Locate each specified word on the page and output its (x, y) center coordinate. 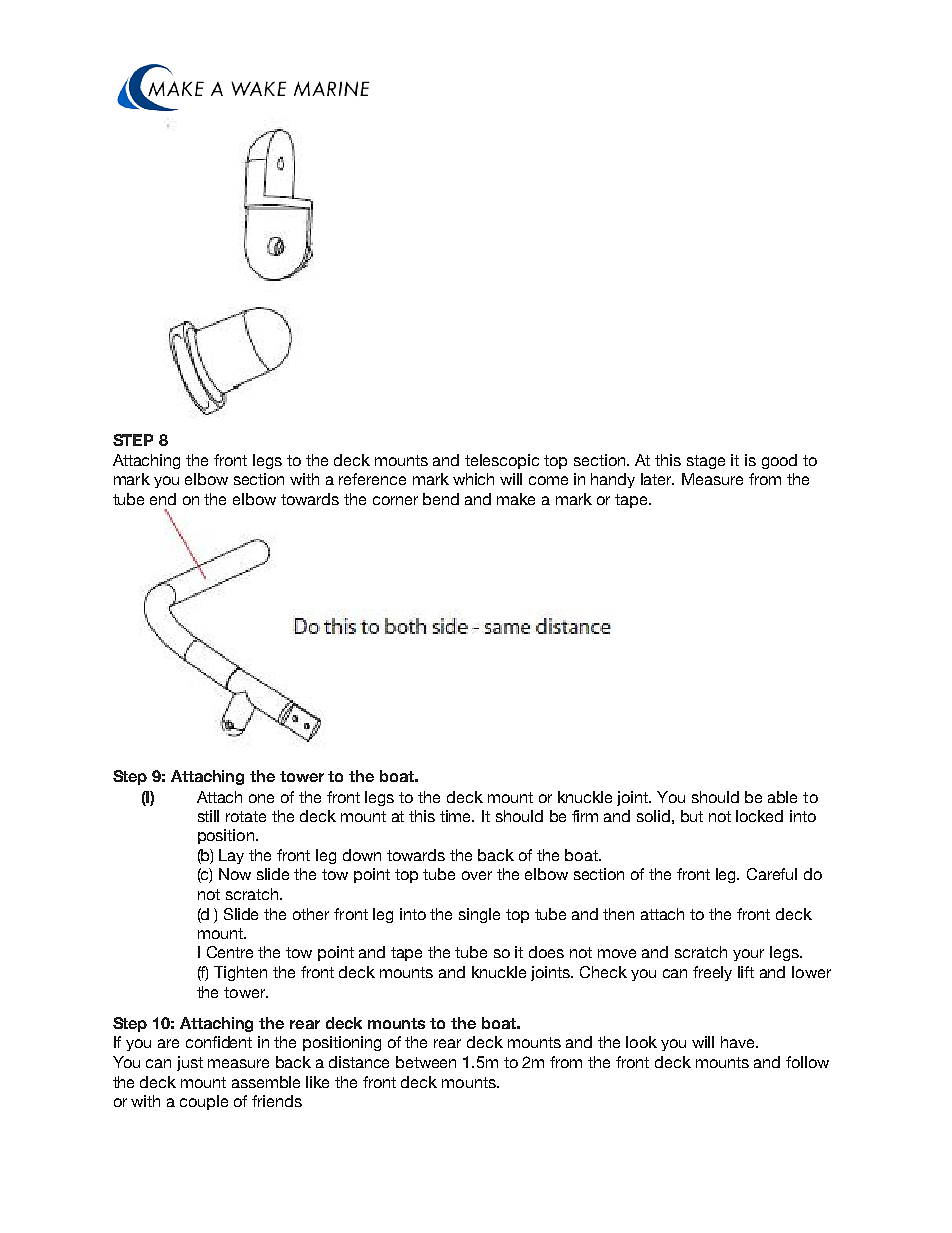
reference (372, 479)
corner (395, 500)
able (782, 797)
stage (706, 462)
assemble (266, 1082)
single (479, 915)
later (657, 479)
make (516, 499)
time (457, 816)
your (748, 955)
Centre (230, 952)
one (261, 798)
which (473, 479)
